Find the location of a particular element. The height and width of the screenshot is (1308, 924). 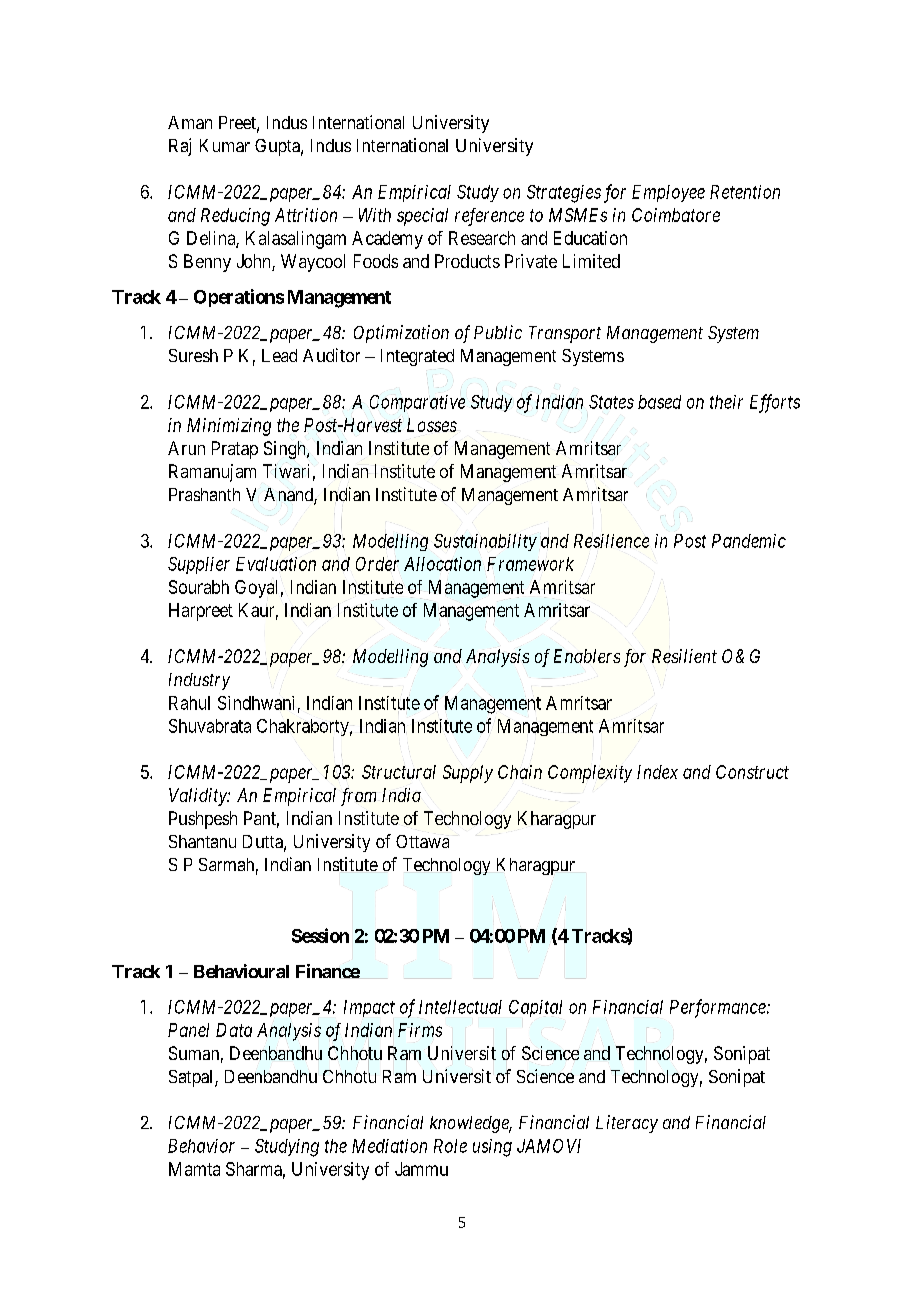

reference is located at coordinates (489, 217).
